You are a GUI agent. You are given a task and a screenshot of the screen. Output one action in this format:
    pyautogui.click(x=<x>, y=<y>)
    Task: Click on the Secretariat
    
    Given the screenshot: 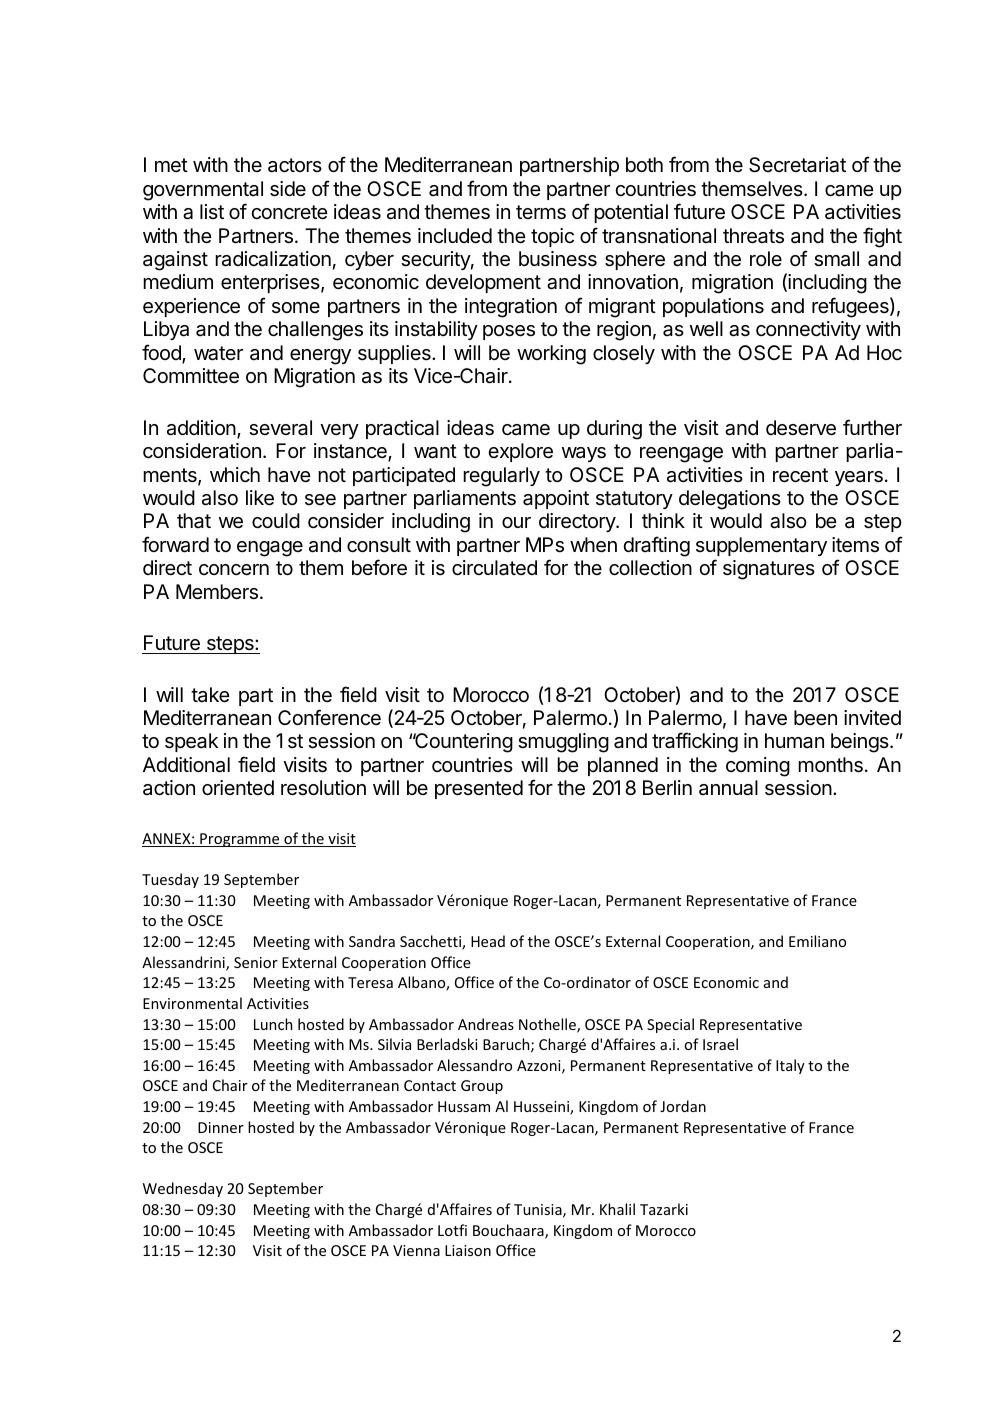 What is the action you would take?
    pyautogui.click(x=797, y=165)
